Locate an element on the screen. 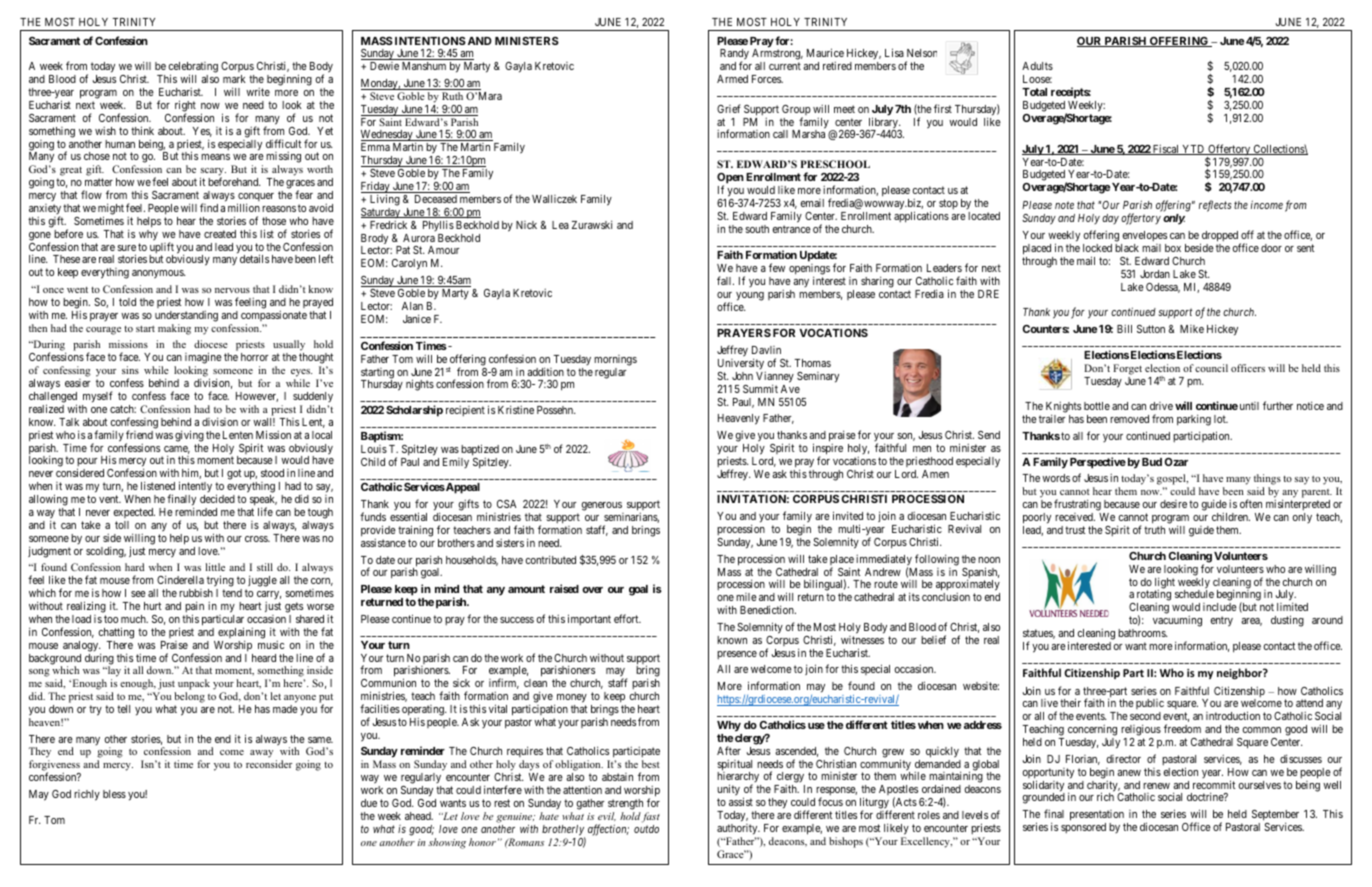 The width and height of the screenshot is (1372, 887). young is located at coordinates (750, 296).
